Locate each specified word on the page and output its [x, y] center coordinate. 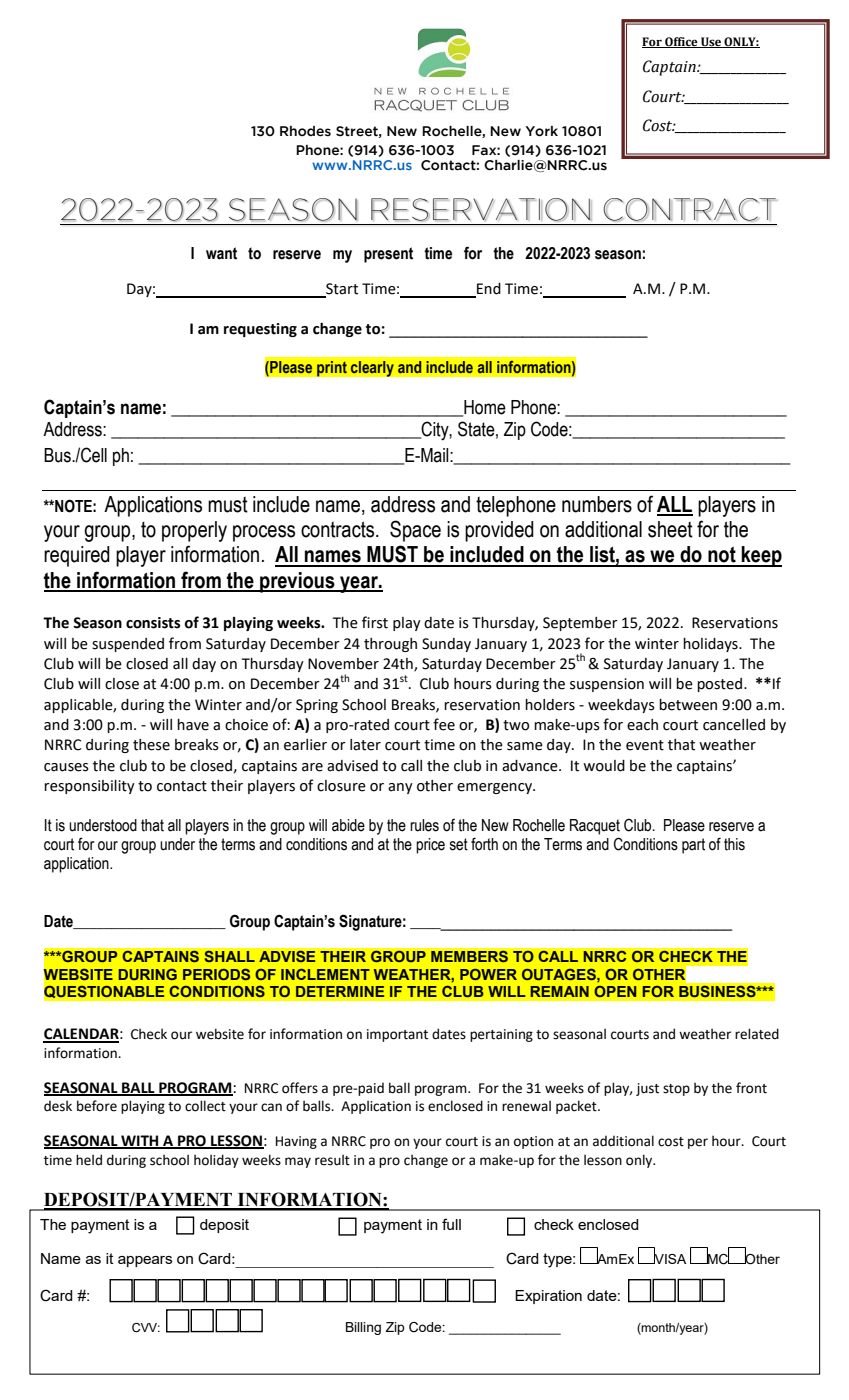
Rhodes [305, 131]
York [541, 131]
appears [145, 1261]
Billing [363, 1328]
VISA [669, 1257]
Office [681, 42]
